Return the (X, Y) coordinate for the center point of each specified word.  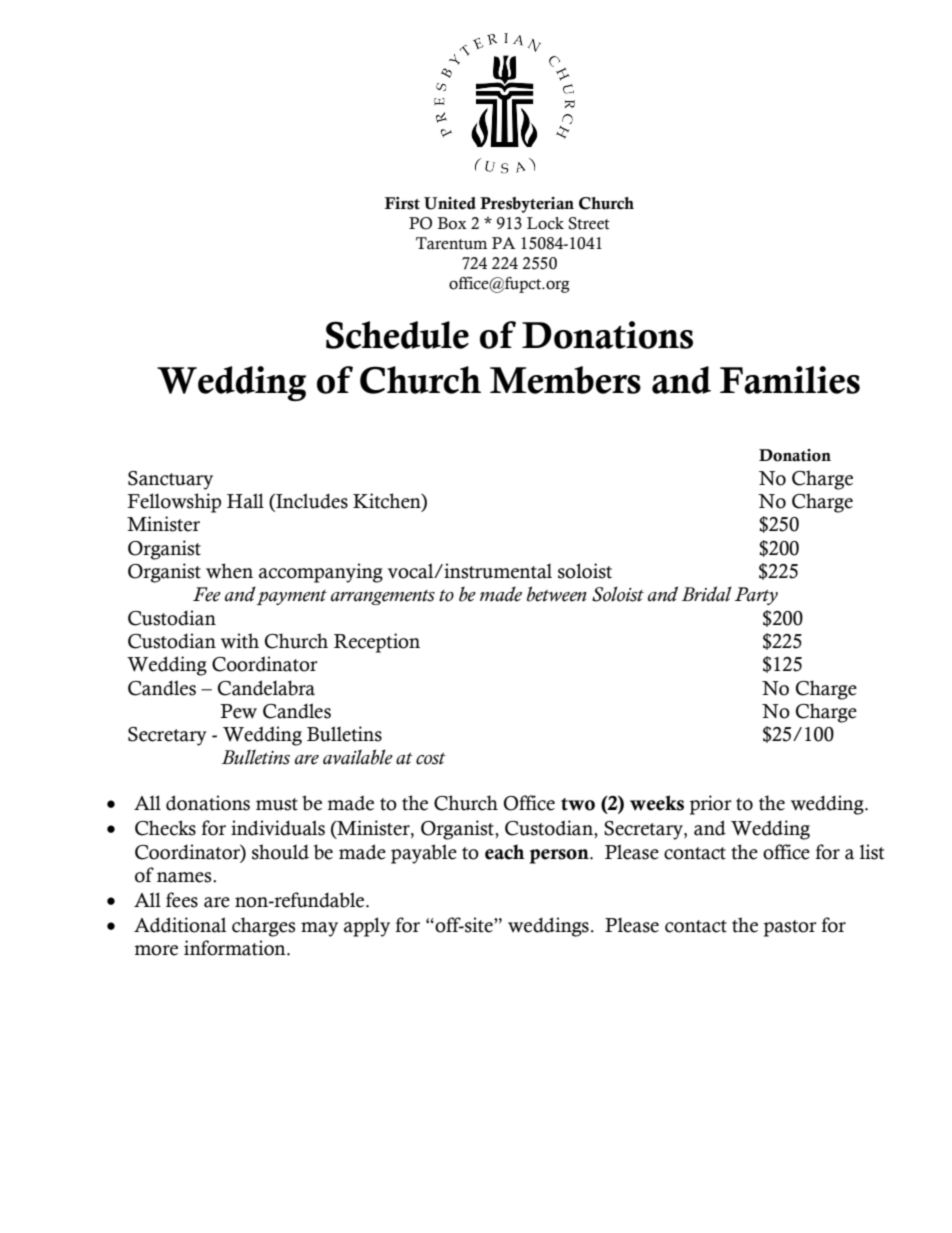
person (560, 856)
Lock (545, 223)
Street (589, 223)
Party (756, 596)
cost (431, 759)
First (402, 203)
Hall (245, 501)
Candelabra (266, 688)
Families (790, 380)
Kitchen (388, 502)
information (236, 948)
